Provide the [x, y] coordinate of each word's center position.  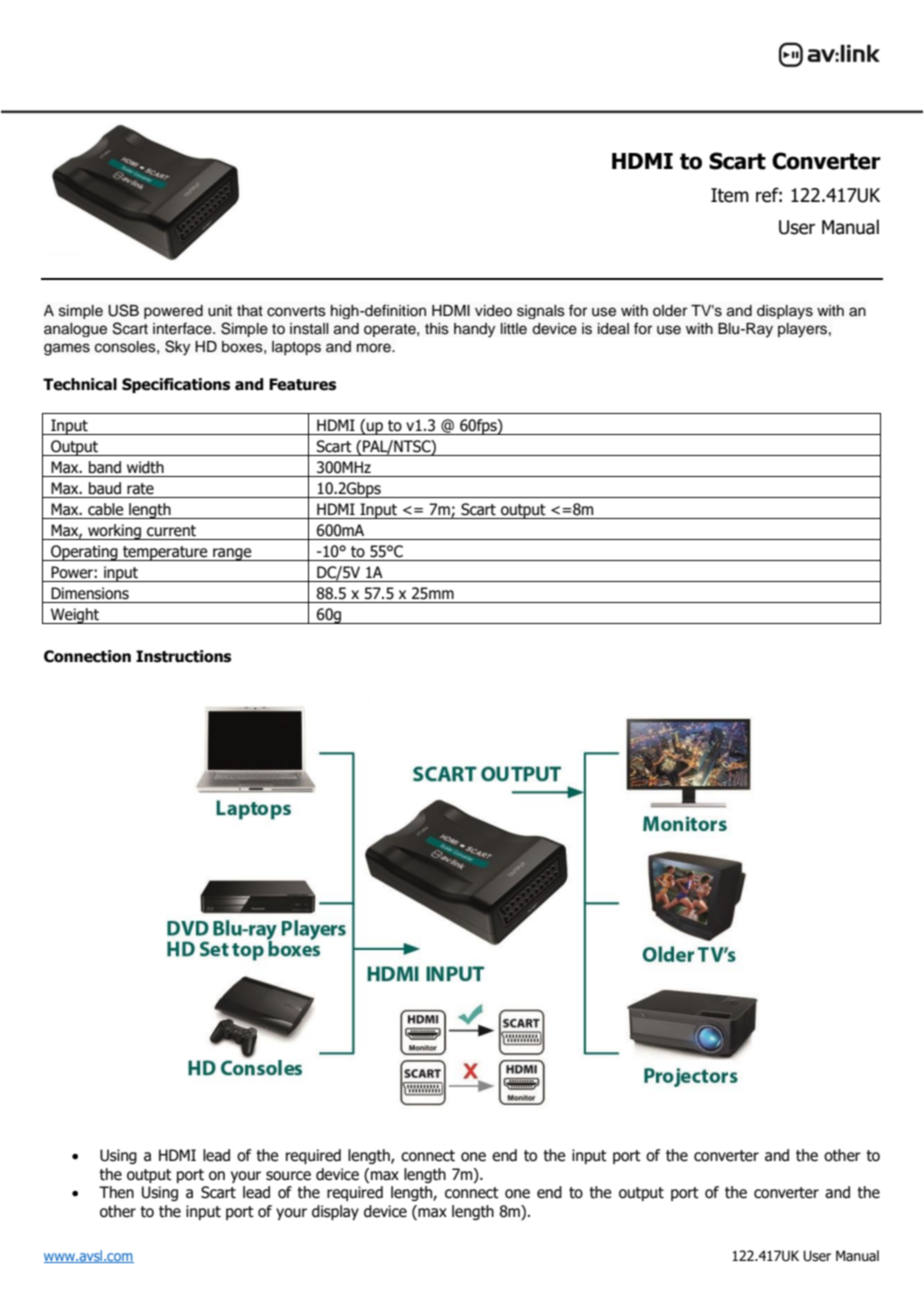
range [232, 554]
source [288, 1176]
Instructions [183, 656]
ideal [613, 329]
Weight [75, 616]
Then [116, 1192]
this [437, 329]
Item [730, 195]
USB [123, 310]
